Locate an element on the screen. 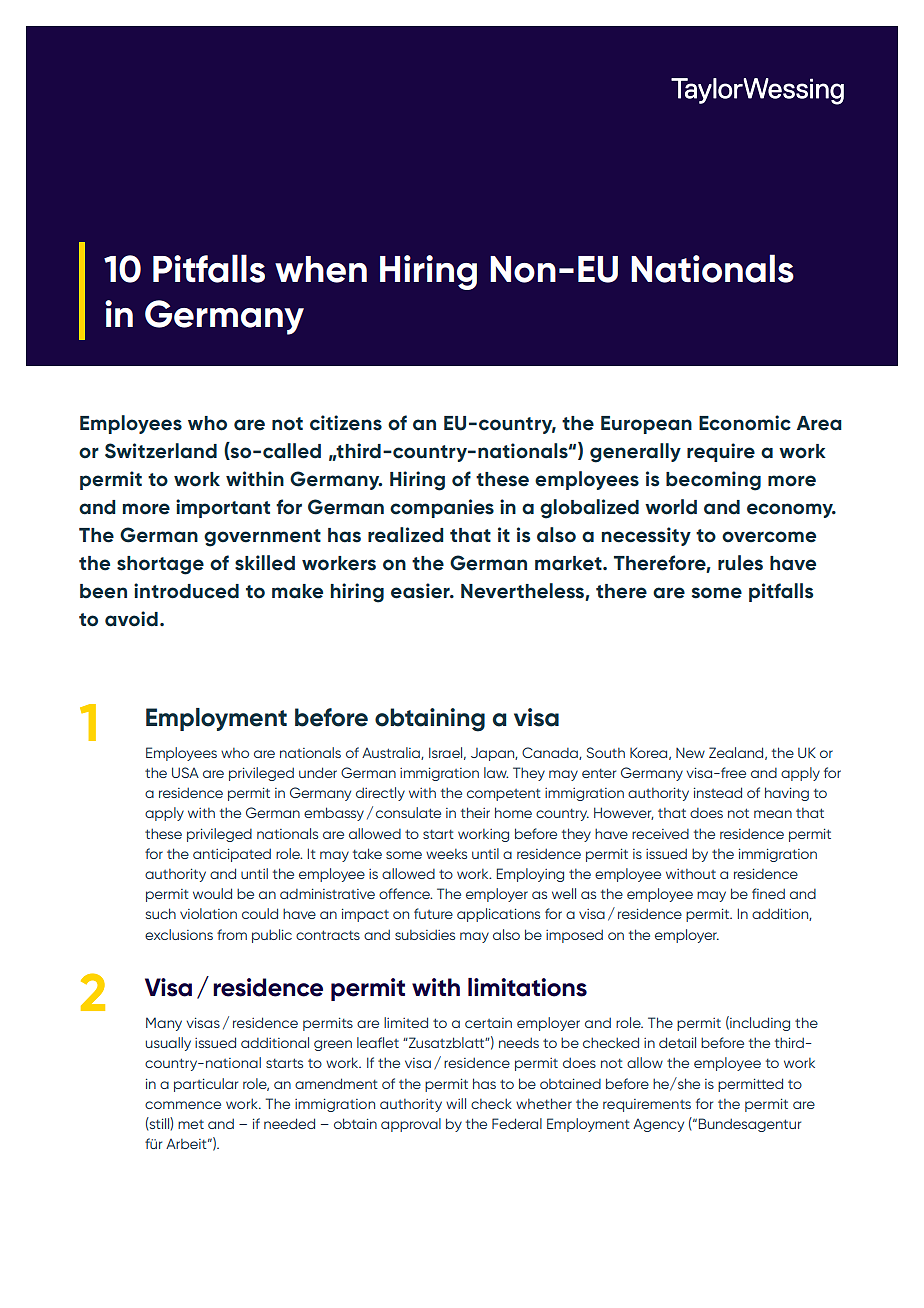 Image resolution: width=924 pixels, height=1308 pixels. citizens is located at coordinates (346, 423).
